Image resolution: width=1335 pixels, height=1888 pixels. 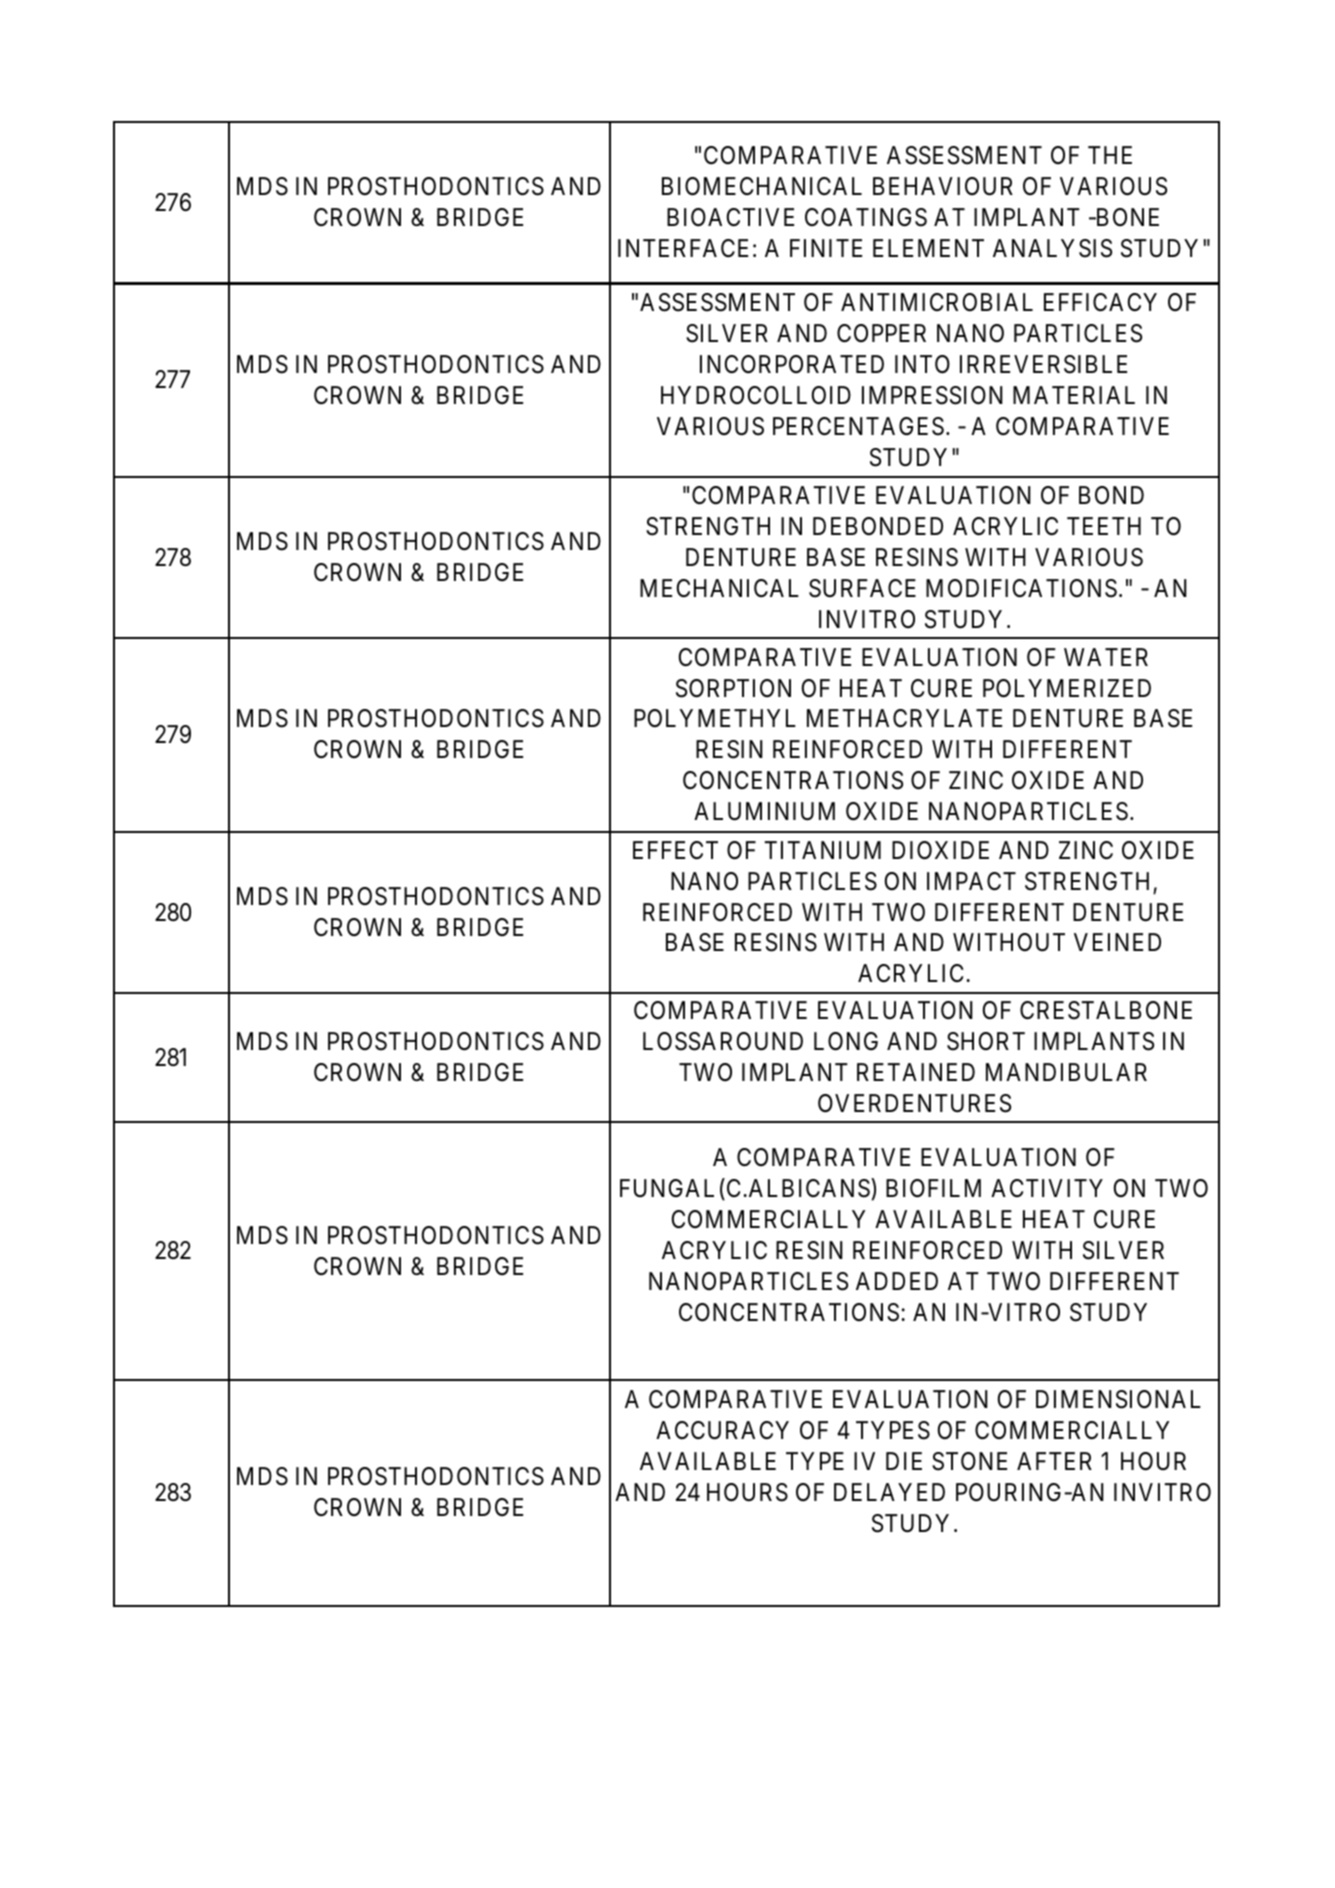 I want to click on TEETH, so click(x=1104, y=526).
